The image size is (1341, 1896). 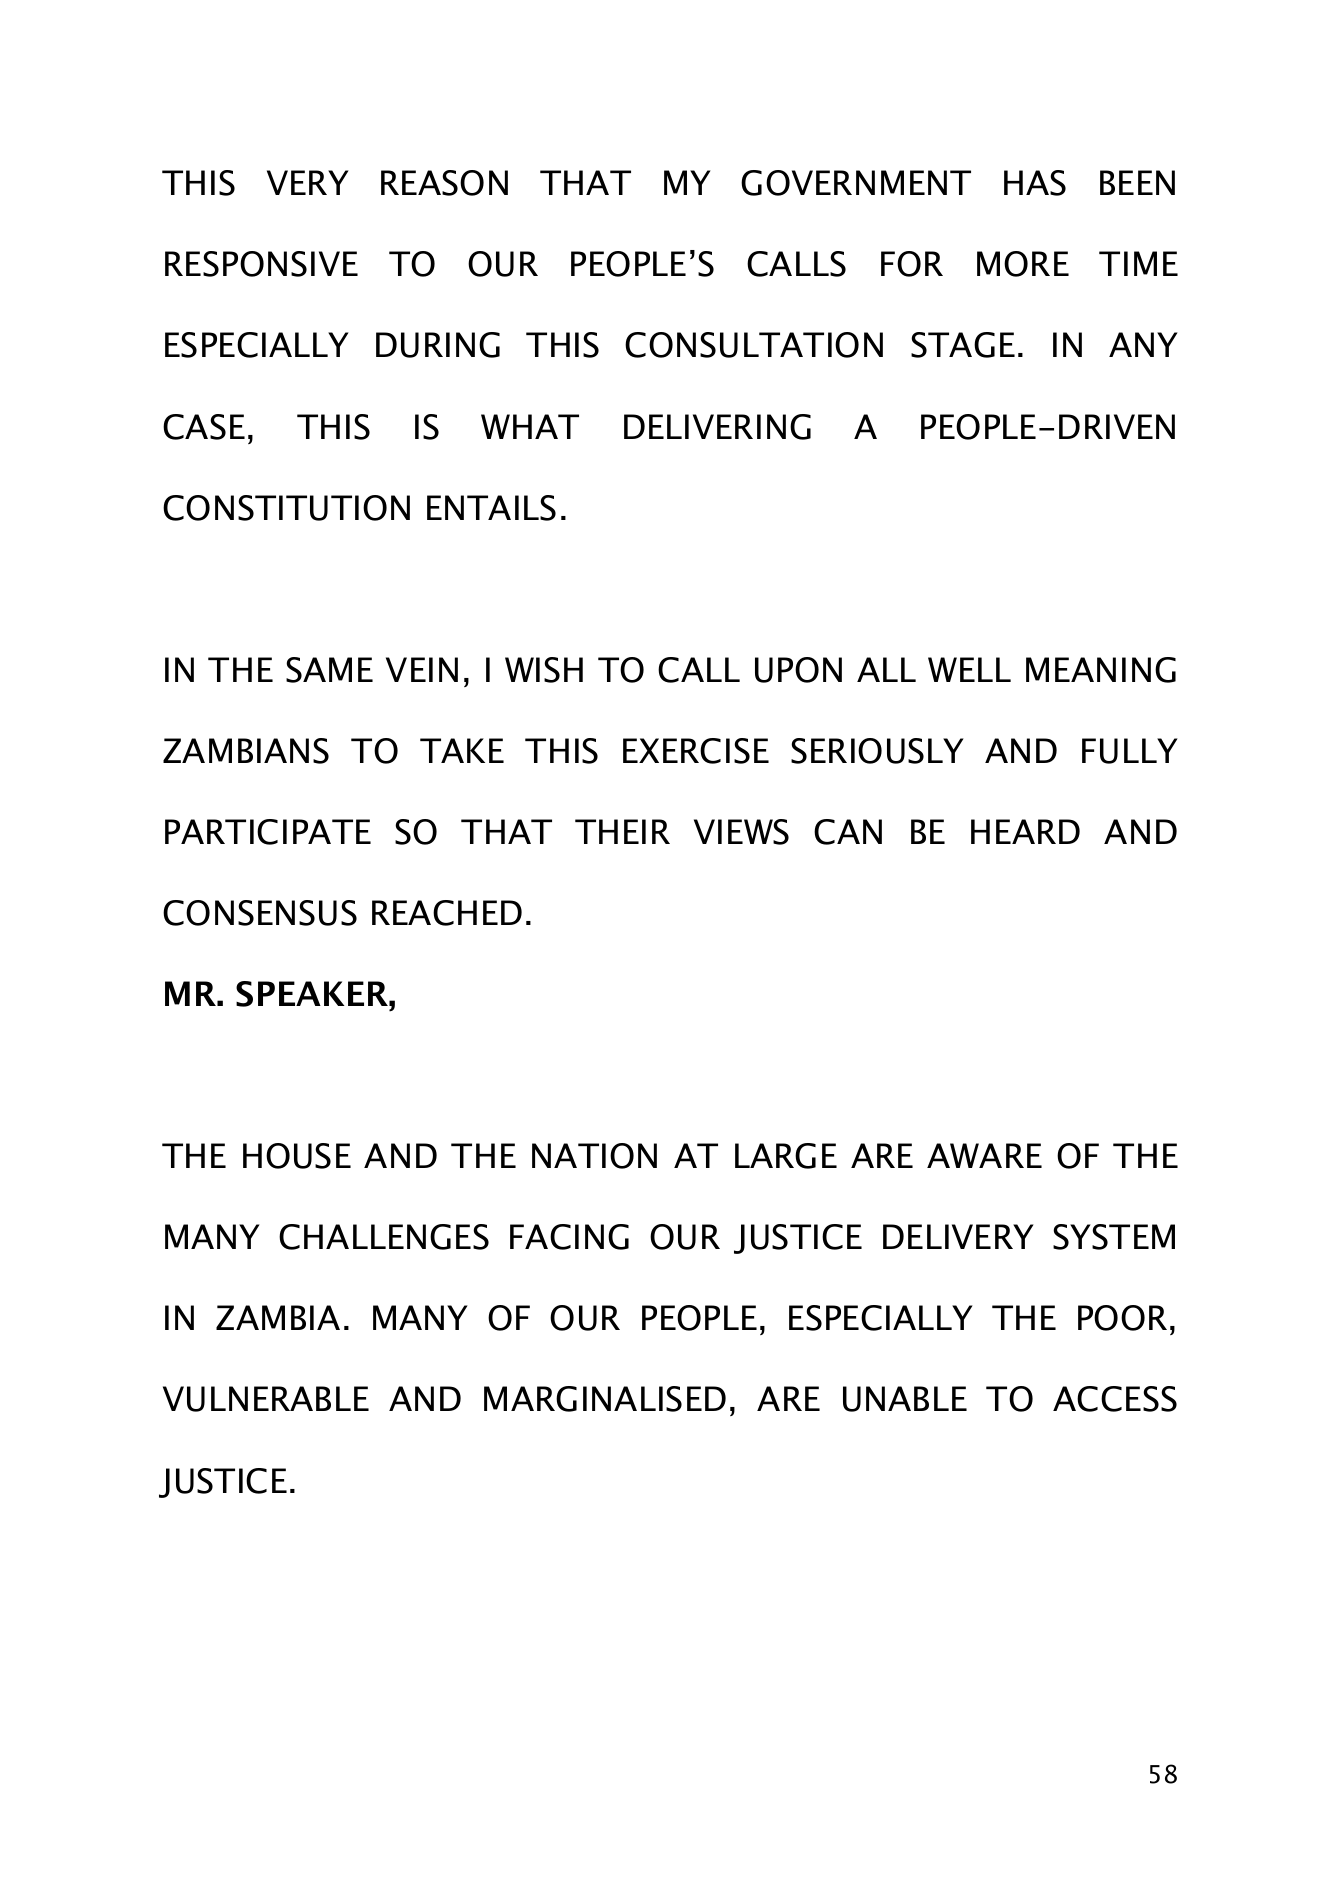 What do you see at coordinates (605, 1399) in the screenshot?
I see `MARGINALISED` at bounding box center [605, 1399].
